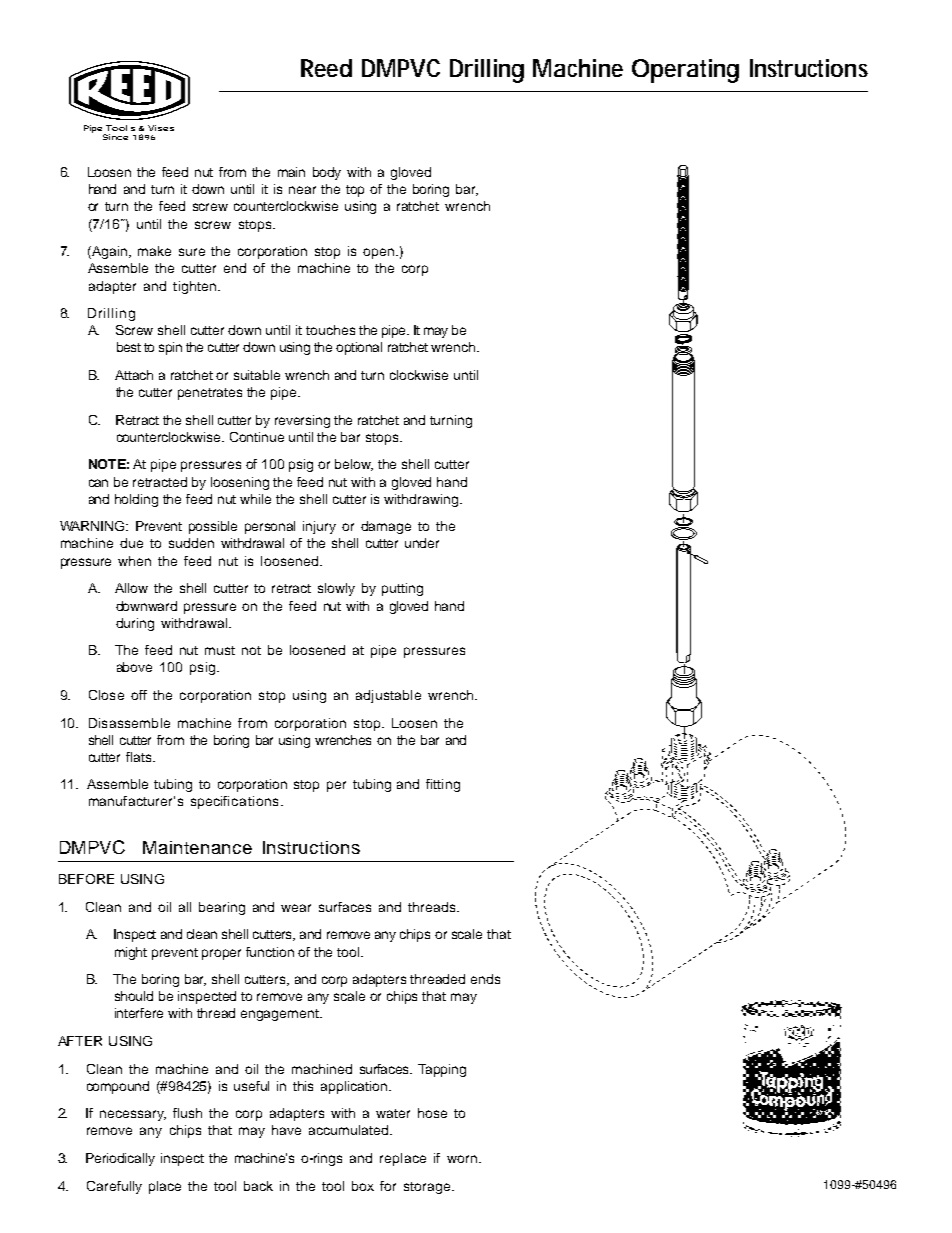 The height and width of the screenshot is (1233, 952). What do you see at coordinates (685, 71) in the screenshot?
I see `Operating` at bounding box center [685, 71].
